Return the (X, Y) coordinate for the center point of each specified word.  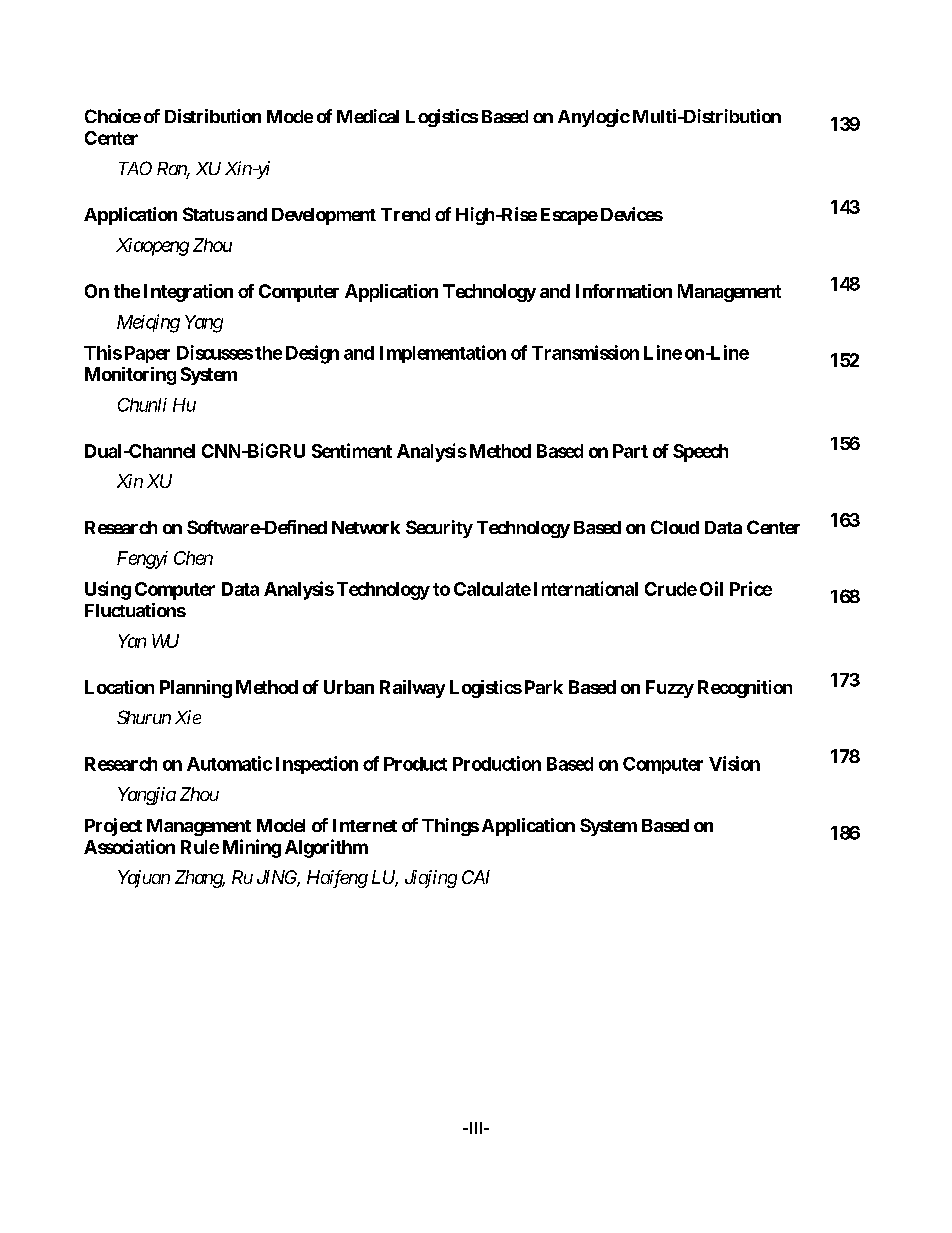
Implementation (443, 354)
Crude (671, 589)
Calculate (492, 589)
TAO (135, 168)
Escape (569, 216)
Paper (147, 354)
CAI (476, 877)
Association (129, 846)
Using (108, 590)
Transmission (585, 352)
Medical (368, 116)
